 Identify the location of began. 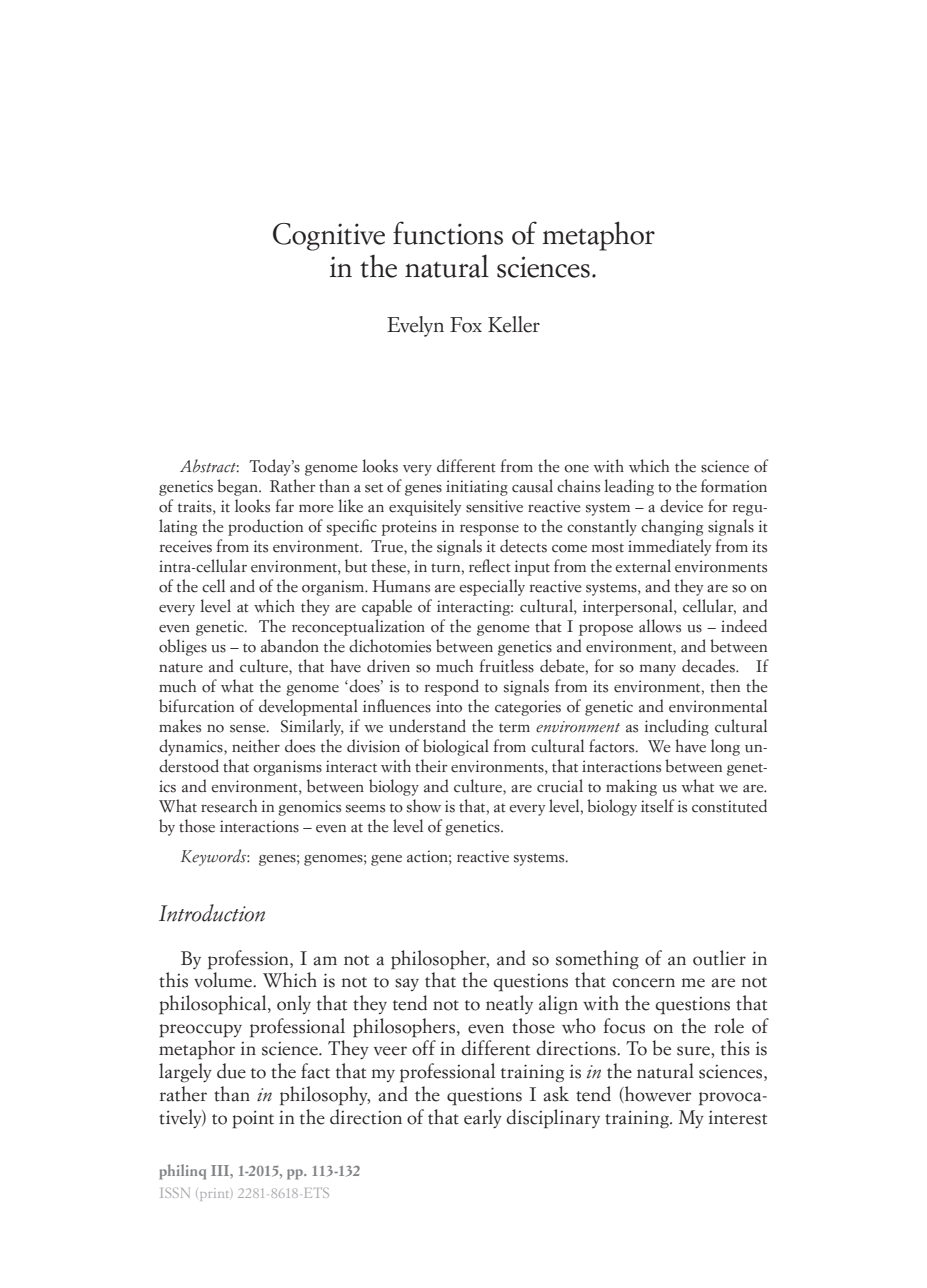
(238, 487).
